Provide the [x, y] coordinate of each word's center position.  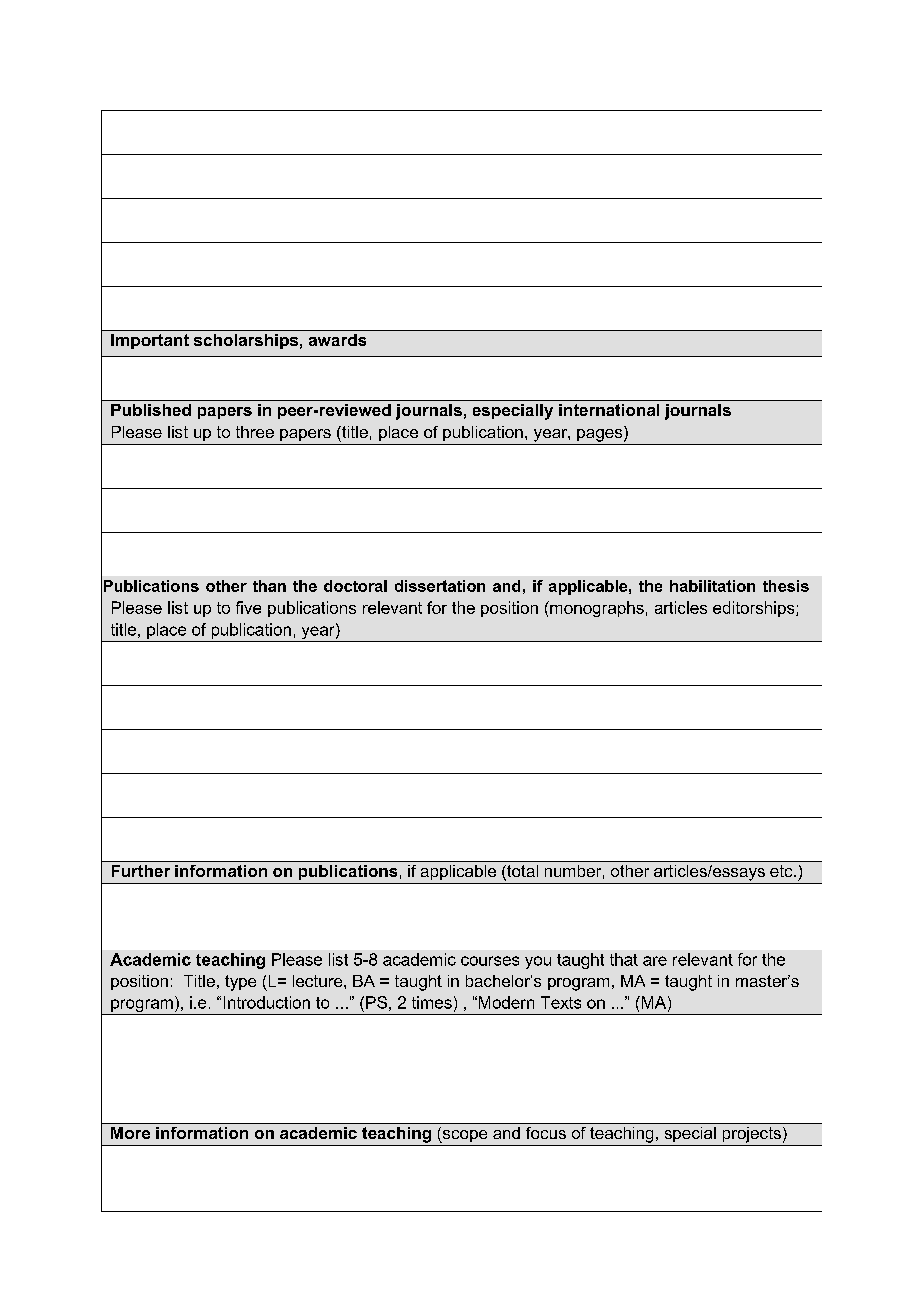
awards [337, 340]
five [248, 607]
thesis [786, 586]
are [655, 961]
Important [150, 341]
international [609, 410]
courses [490, 961]
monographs [596, 609]
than [269, 586]
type [240, 983]
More [130, 1133]
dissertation [440, 586]
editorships [755, 609]
